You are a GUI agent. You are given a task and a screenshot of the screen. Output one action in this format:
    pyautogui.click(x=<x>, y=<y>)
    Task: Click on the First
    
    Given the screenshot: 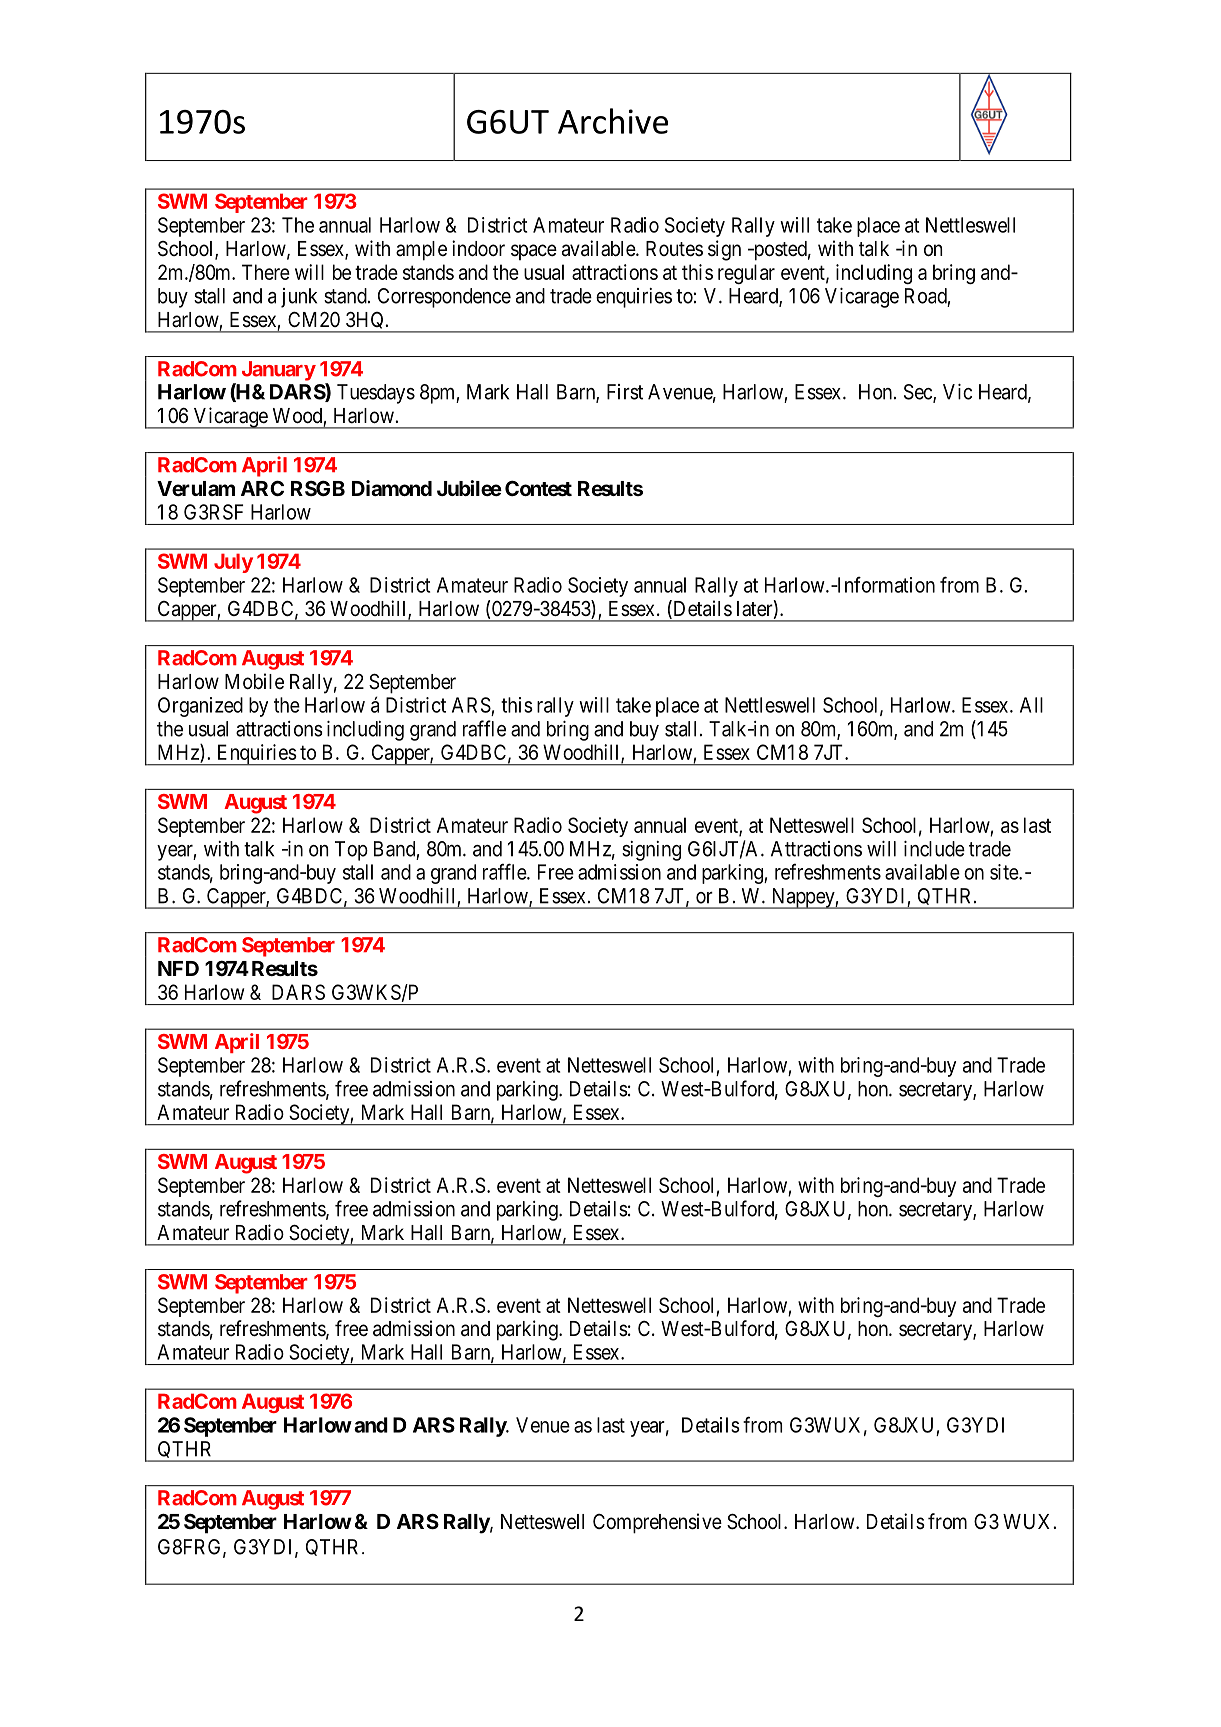 What is the action you would take?
    pyautogui.click(x=625, y=392)
